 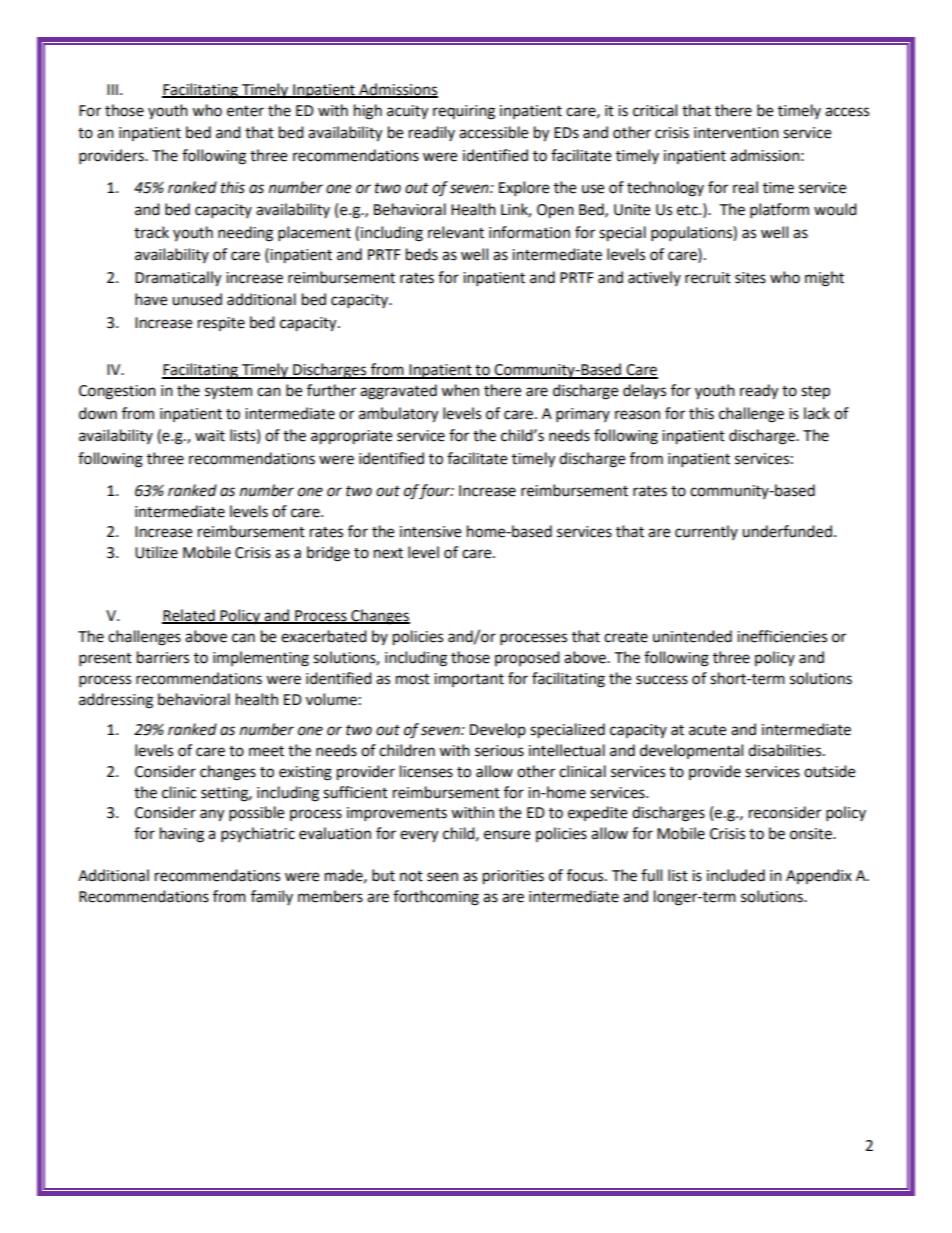 I want to click on intensive, so click(x=430, y=532).
